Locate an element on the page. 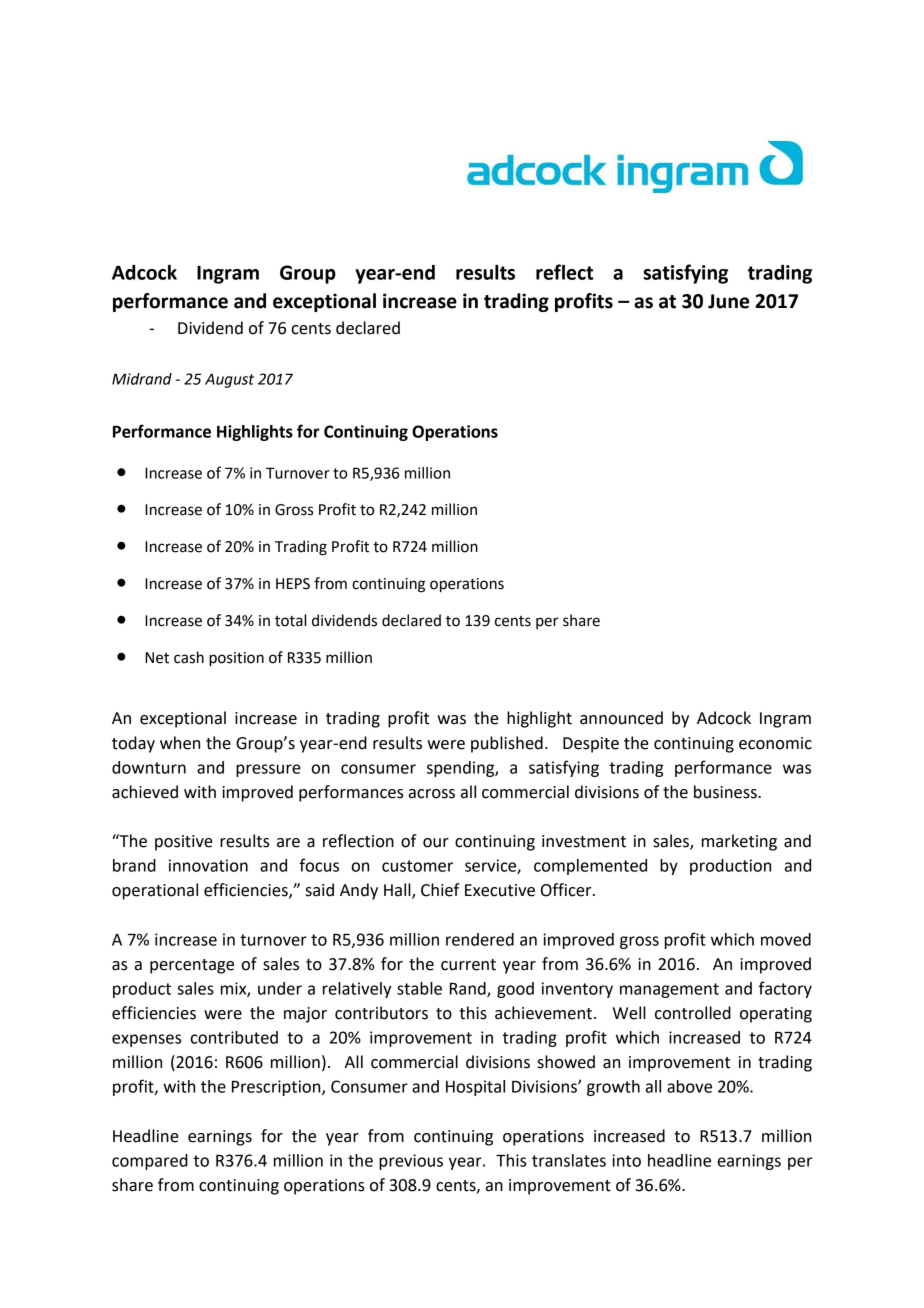 The image size is (924, 1308). published is located at coordinates (507, 744).
